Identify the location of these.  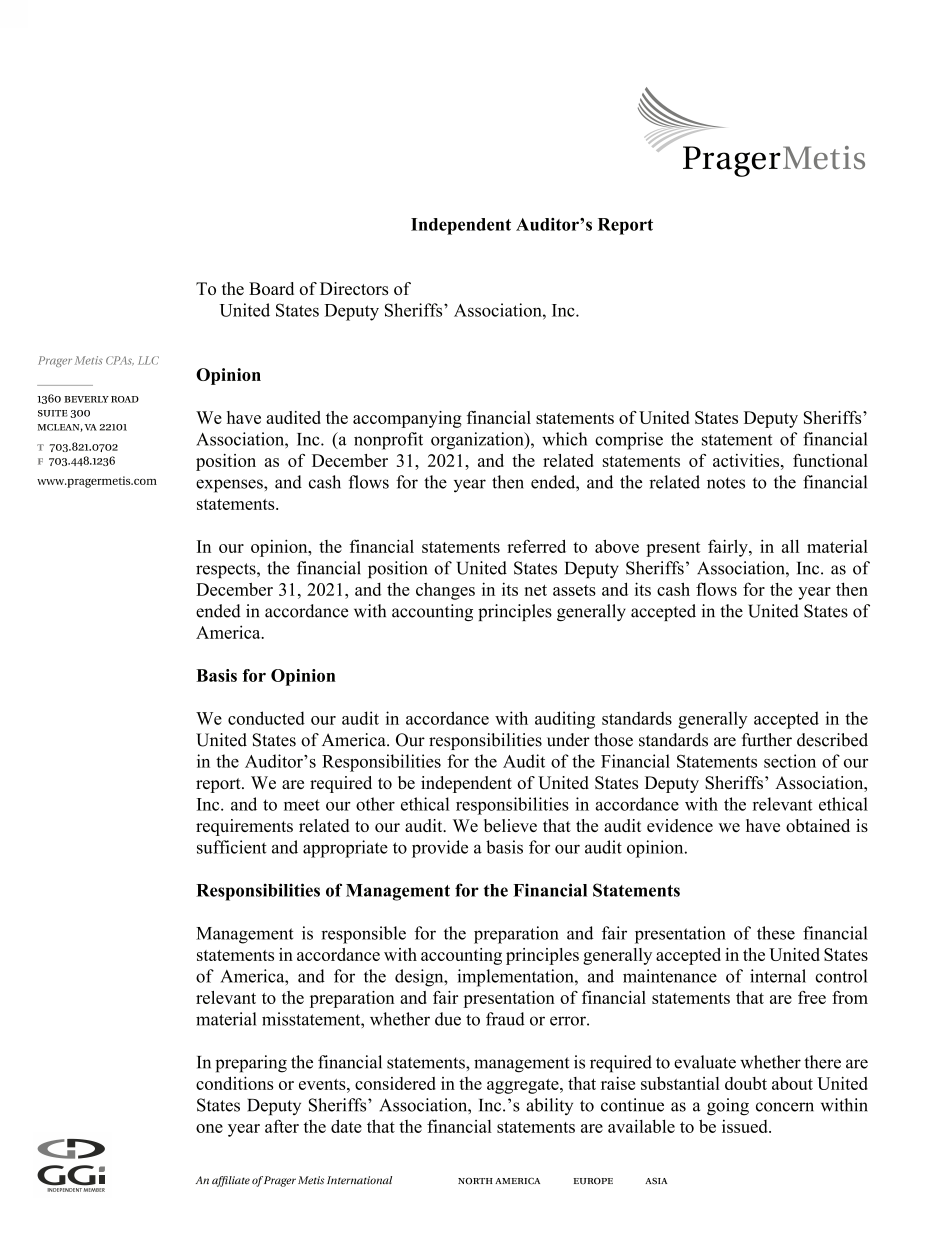
(776, 933).
